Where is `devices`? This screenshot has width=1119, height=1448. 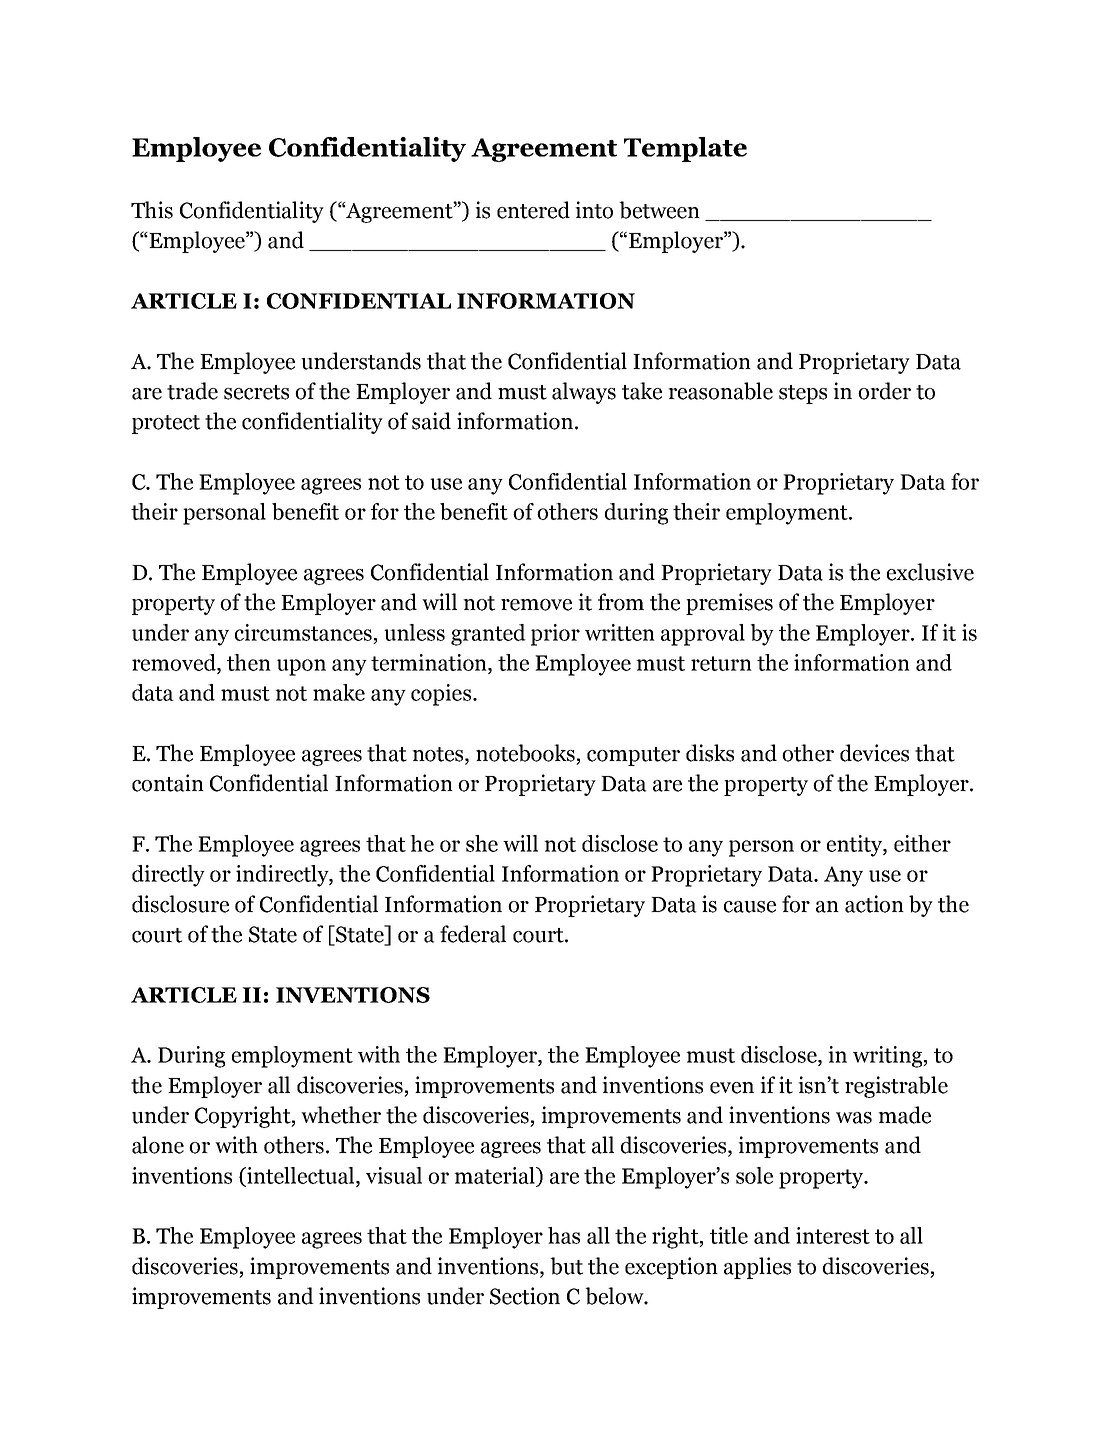 devices is located at coordinates (874, 753).
